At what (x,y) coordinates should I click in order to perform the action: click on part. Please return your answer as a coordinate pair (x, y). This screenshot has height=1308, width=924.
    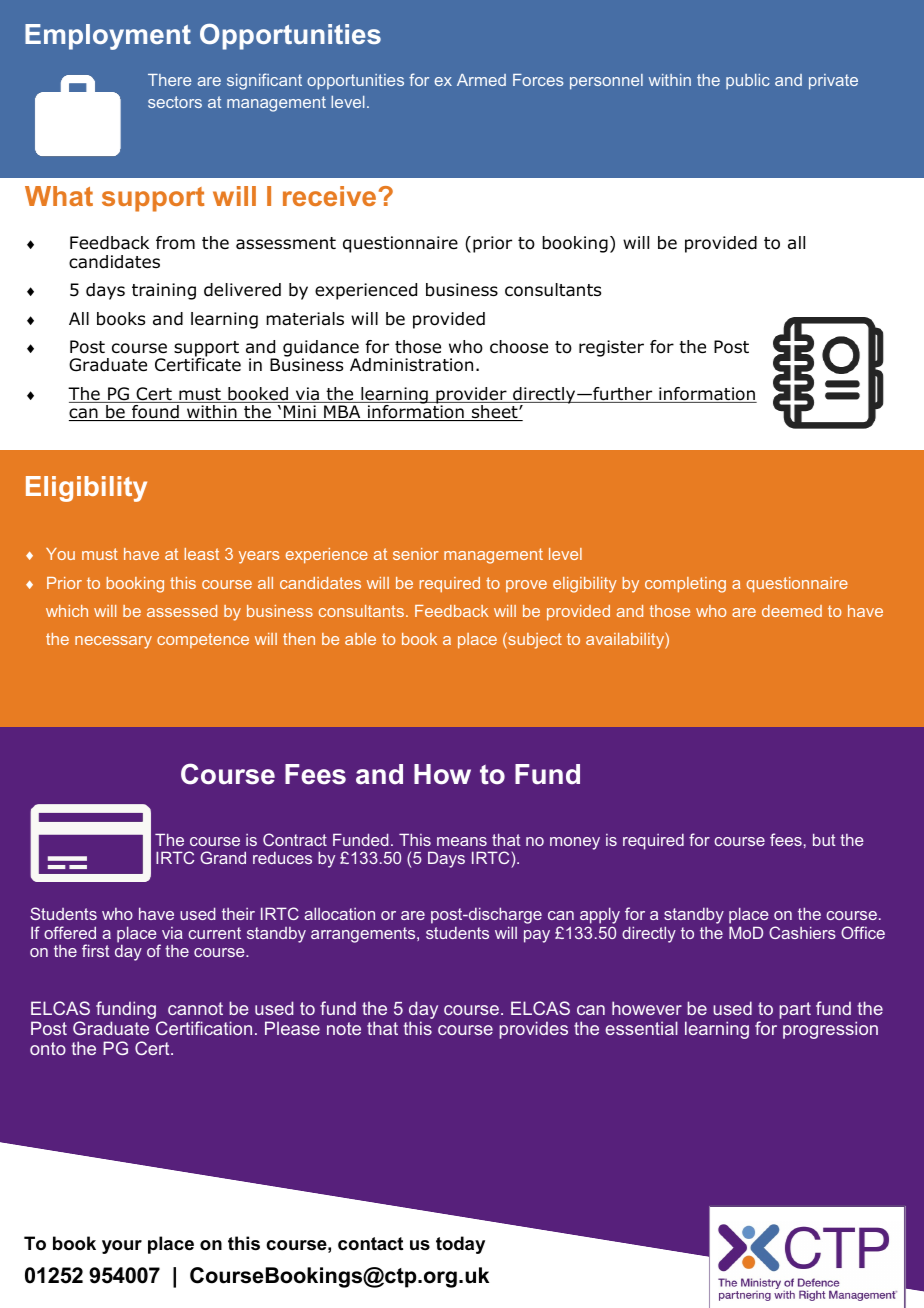
    Looking at the image, I should click on (795, 1010).
